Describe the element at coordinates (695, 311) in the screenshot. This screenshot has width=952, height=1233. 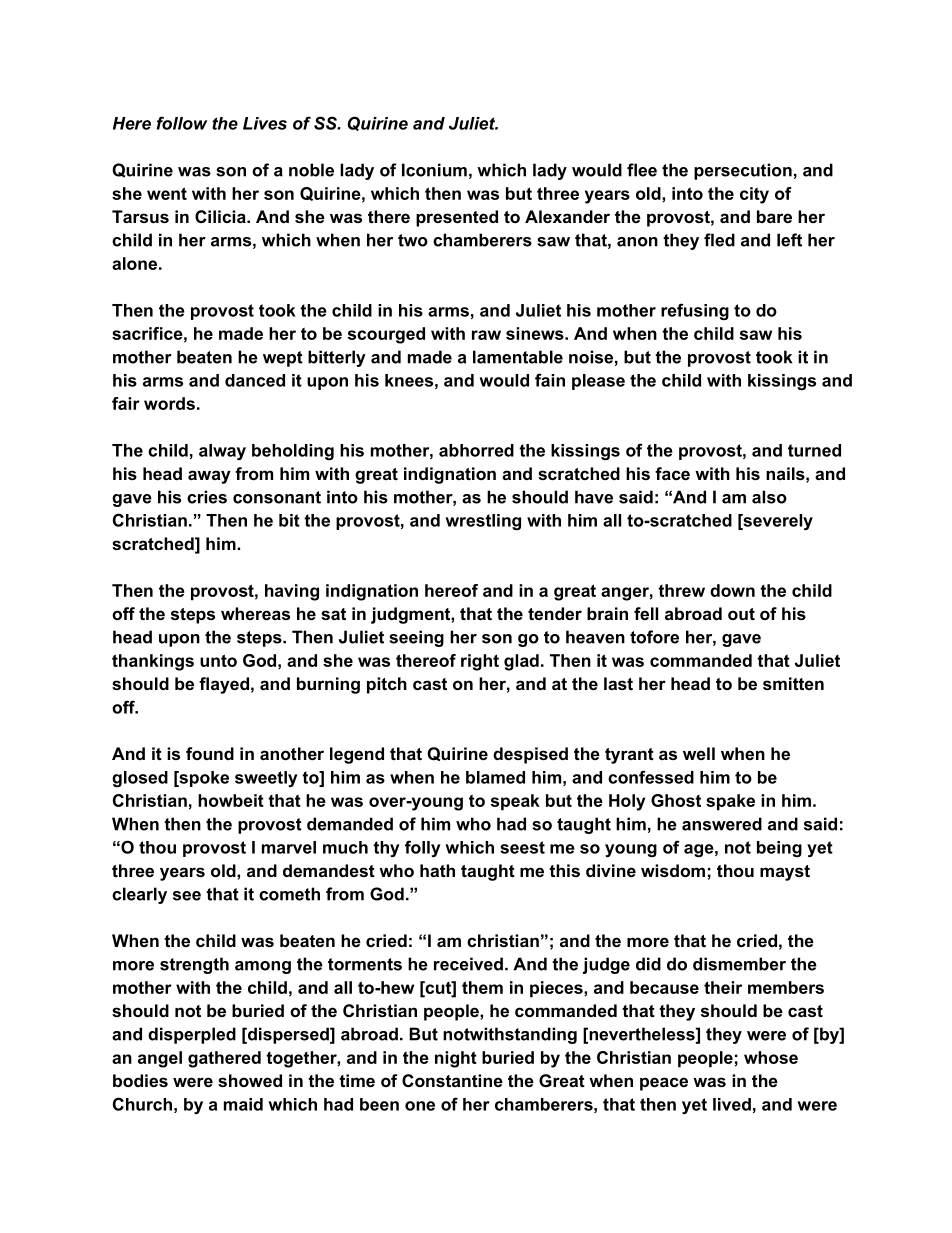
I see `refusing` at that location.
